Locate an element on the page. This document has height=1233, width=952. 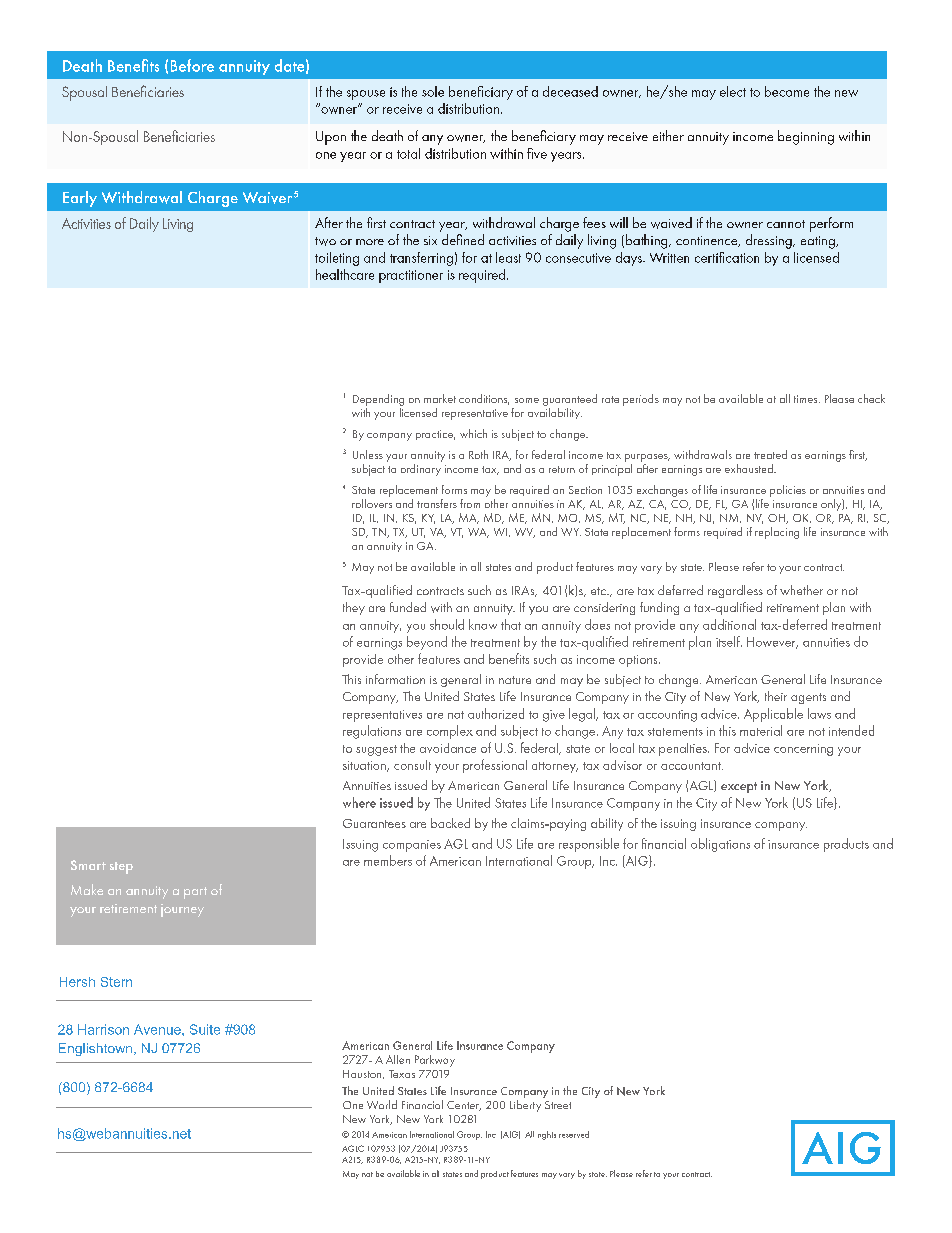
concerning is located at coordinates (803, 750).
